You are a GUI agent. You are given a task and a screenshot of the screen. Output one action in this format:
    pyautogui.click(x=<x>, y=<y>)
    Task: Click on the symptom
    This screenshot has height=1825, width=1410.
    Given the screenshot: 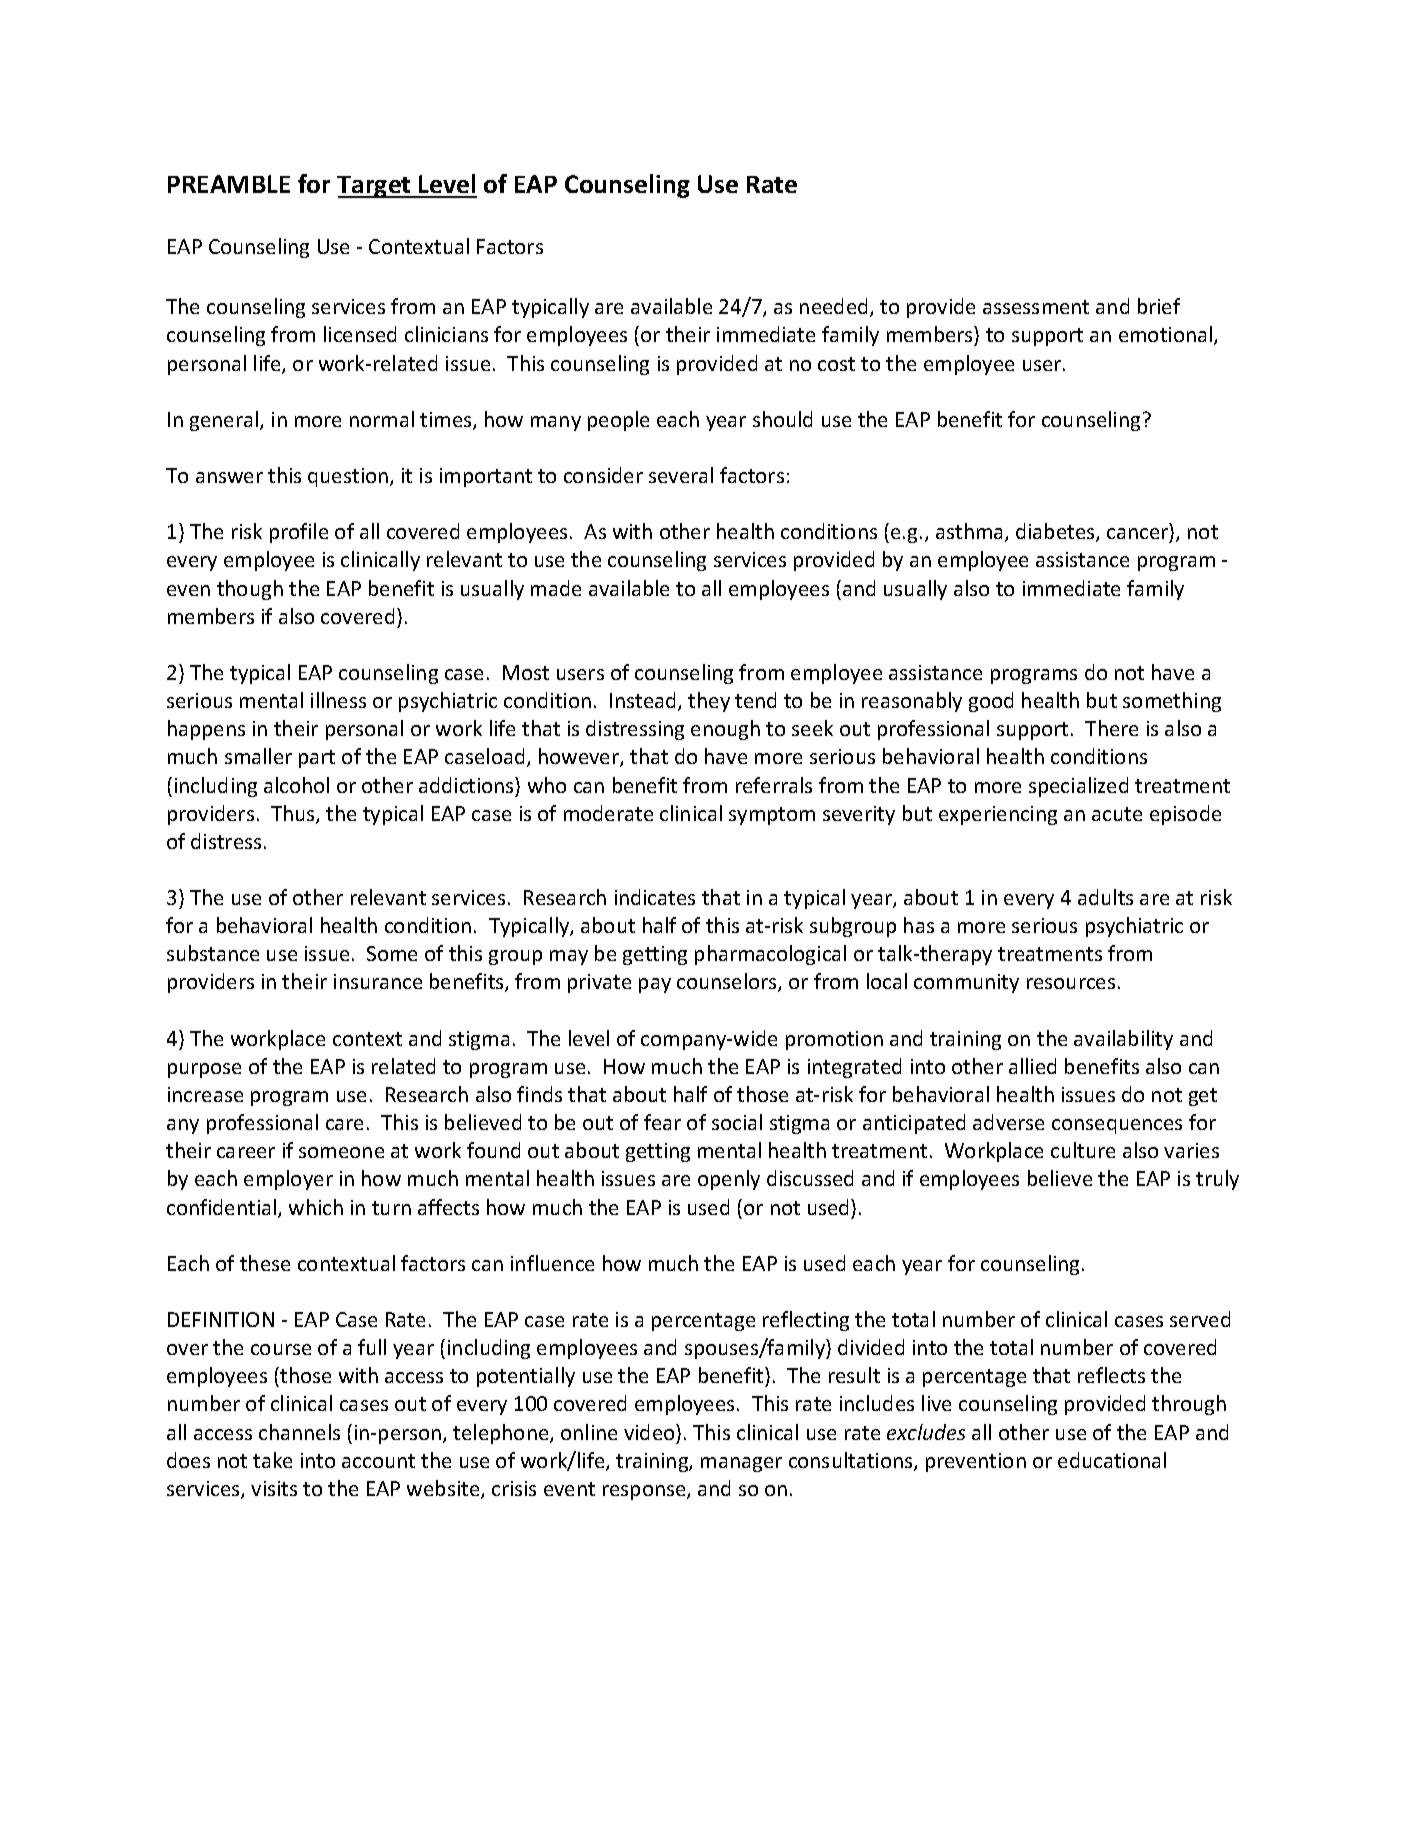 What is the action you would take?
    pyautogui.click(x=772, y=816)
